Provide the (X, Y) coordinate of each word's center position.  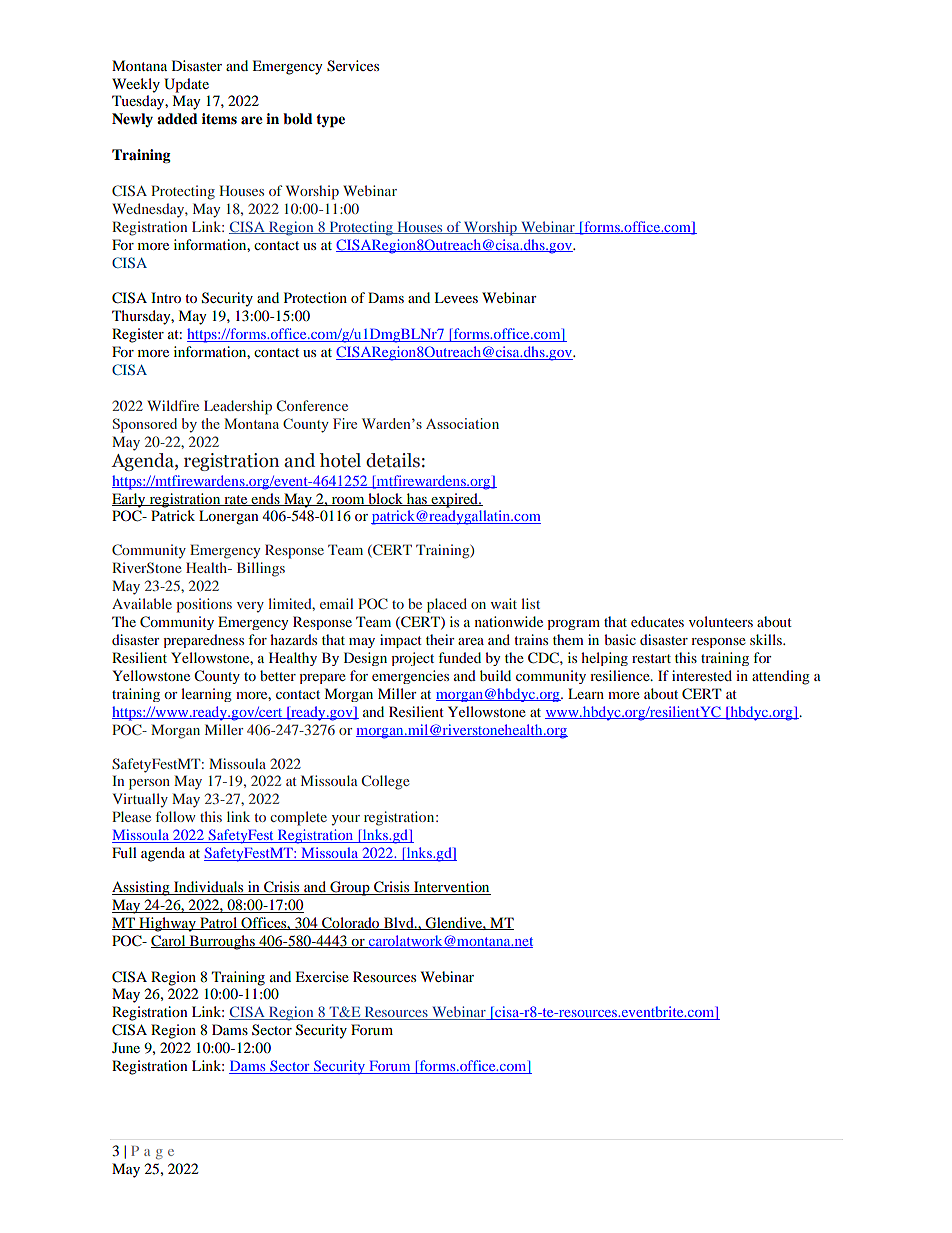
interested (702, 675)
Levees (456, 297)
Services (353, 66)
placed (447, 605)
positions (204, 605)
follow (176, 816)
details (393, 460)
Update (186, 85)
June (126, 1047)
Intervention (451, 888)
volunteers (721, 621)
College (385, 782)
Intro (166, 297)
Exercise (322, 976)
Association (462, 423)
